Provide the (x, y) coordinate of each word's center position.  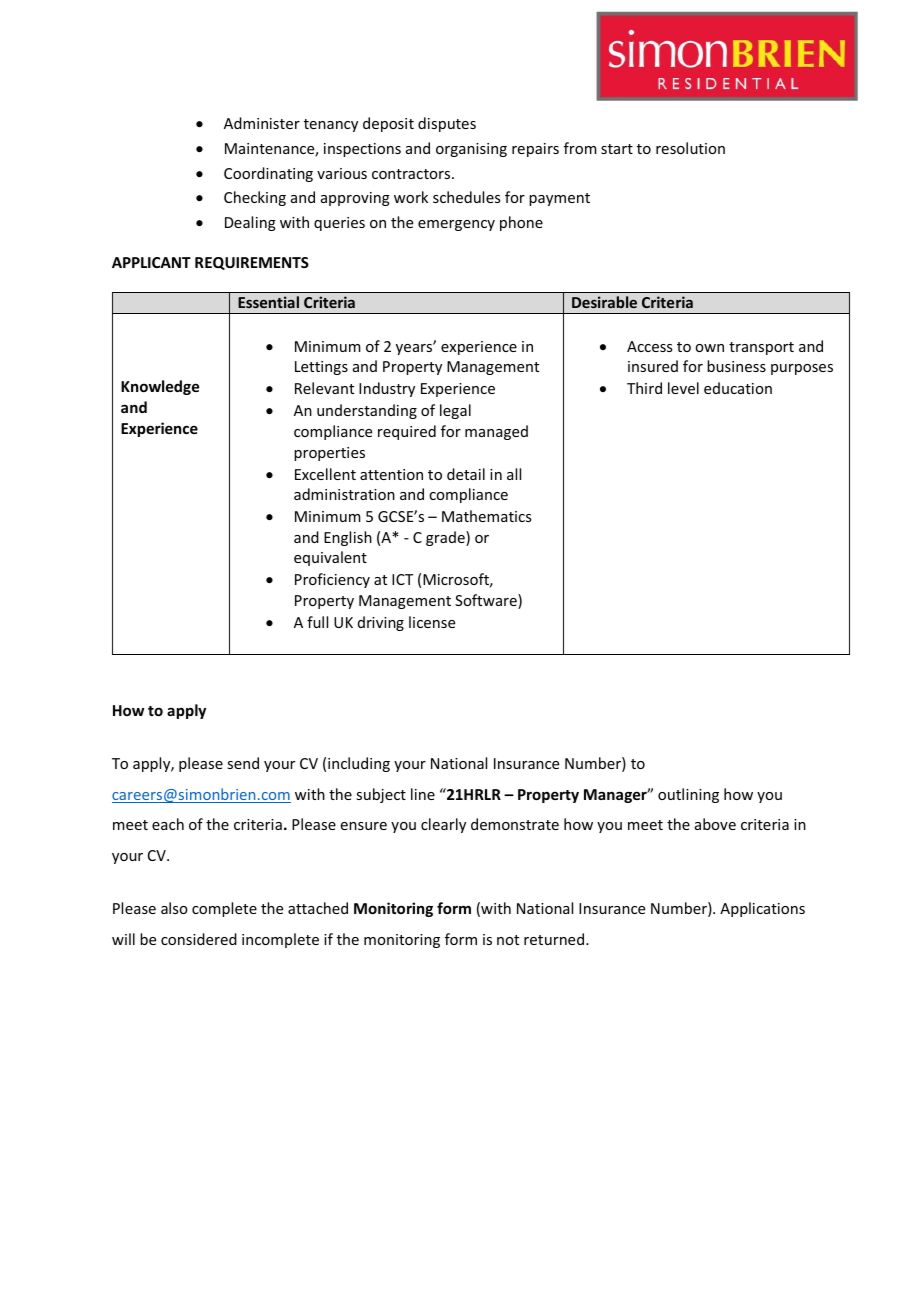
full (317, 622)
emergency (456, 225)
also (174, 908)
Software (487, 601)
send (243, 763)
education (738, 388)
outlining (688, 795)
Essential (268, 302)
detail (466, 474)
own (709, 348)
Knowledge (160, 387)
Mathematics (486, 516)
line (423, 794)
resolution (690, 148)
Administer (262, 123)
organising (471, 150)
